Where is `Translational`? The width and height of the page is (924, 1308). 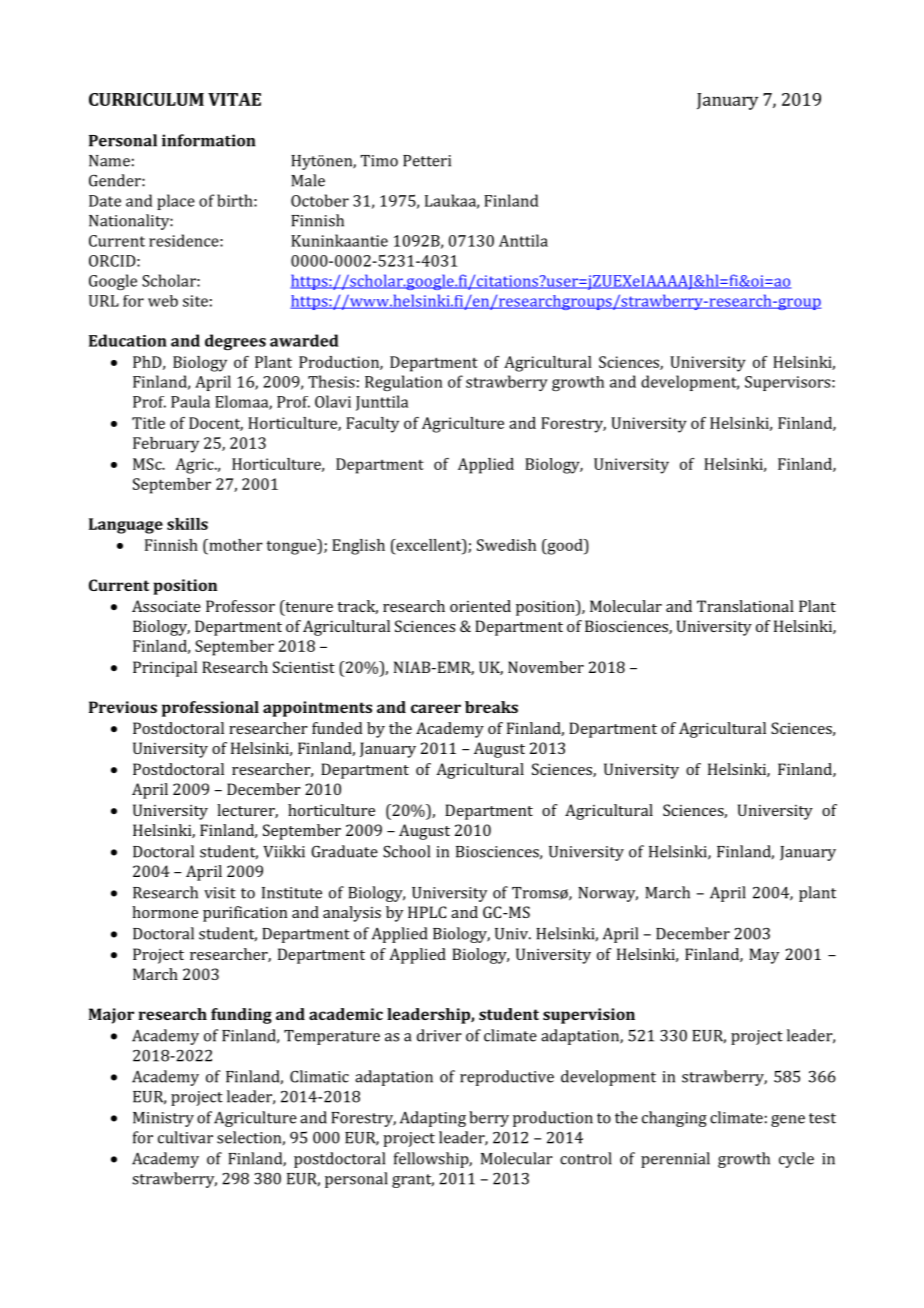
Translational is located at coordinates (745, 606).
